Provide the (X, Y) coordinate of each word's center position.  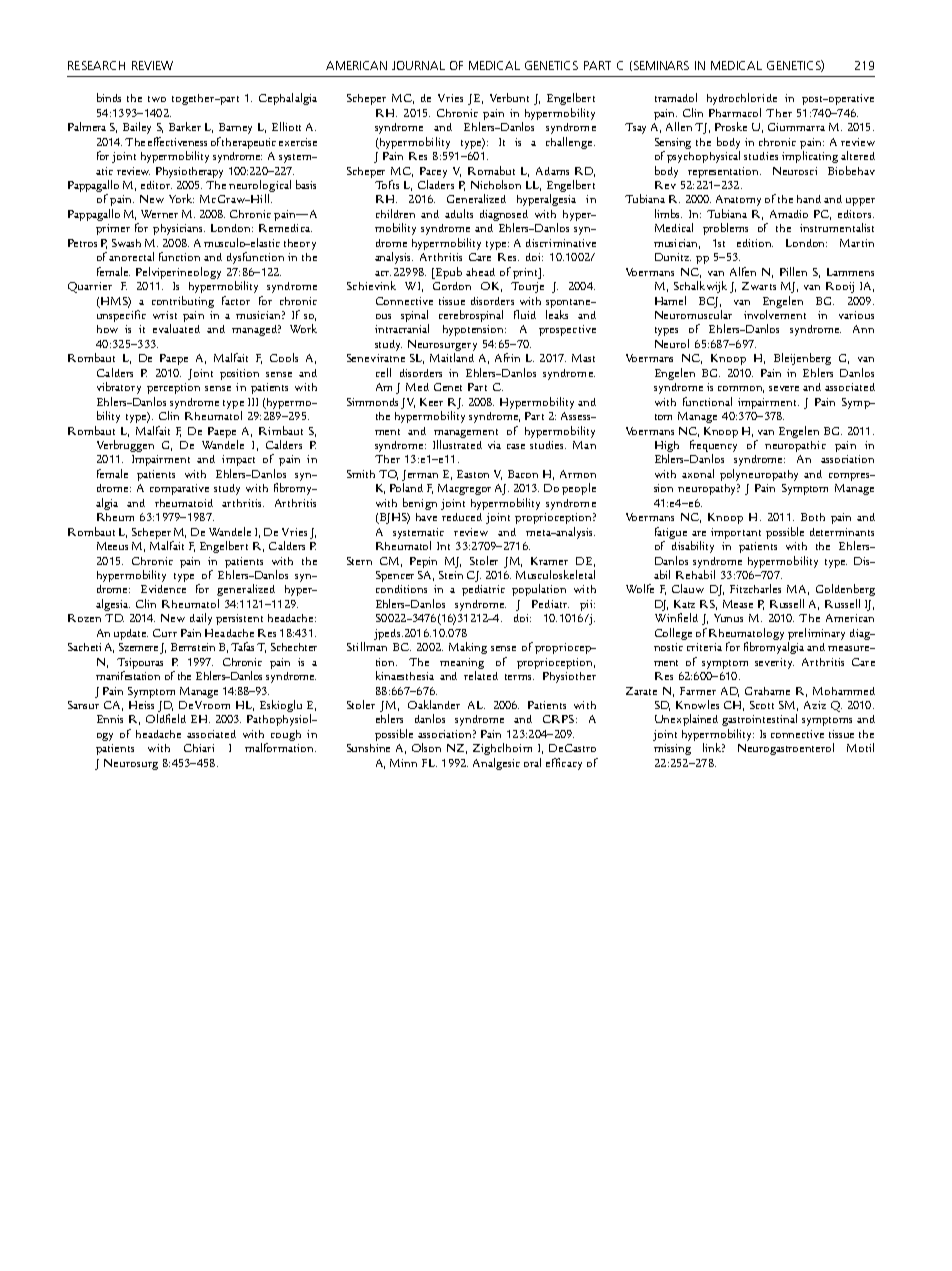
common (741, 389)
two (157, 99)
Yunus (728, 618)
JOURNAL (418, 65)
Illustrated (457, 444)
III (253, 402)
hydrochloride (742, 99)
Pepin (423, 562)
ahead (480, 272)
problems (725, 229)
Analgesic (496, 764)
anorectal (131, 256)
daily (201, 619)
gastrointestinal (759, 720)
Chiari (199, 748)
